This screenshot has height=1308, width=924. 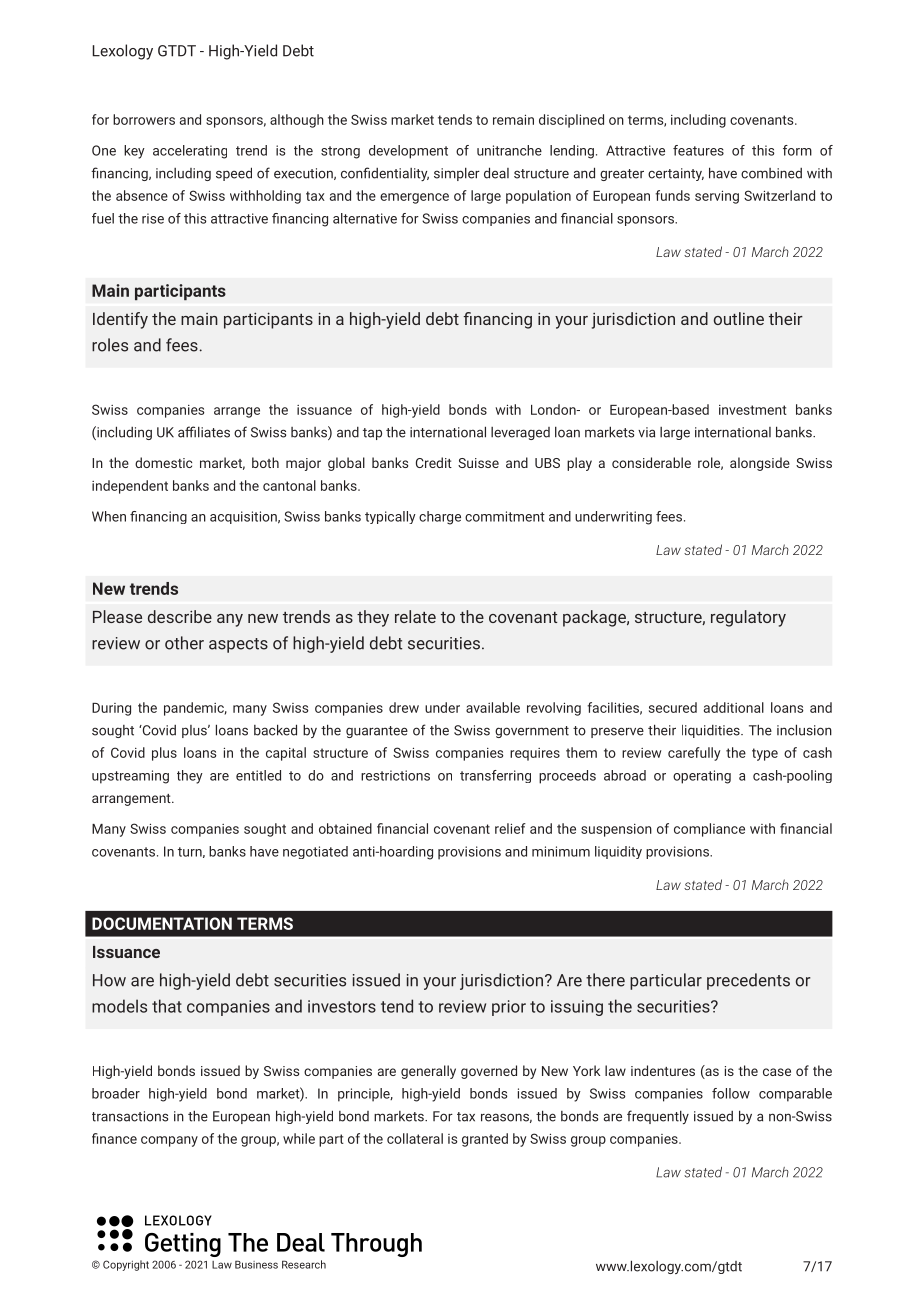 I want to click on relief, so click(x=510, y=828).
